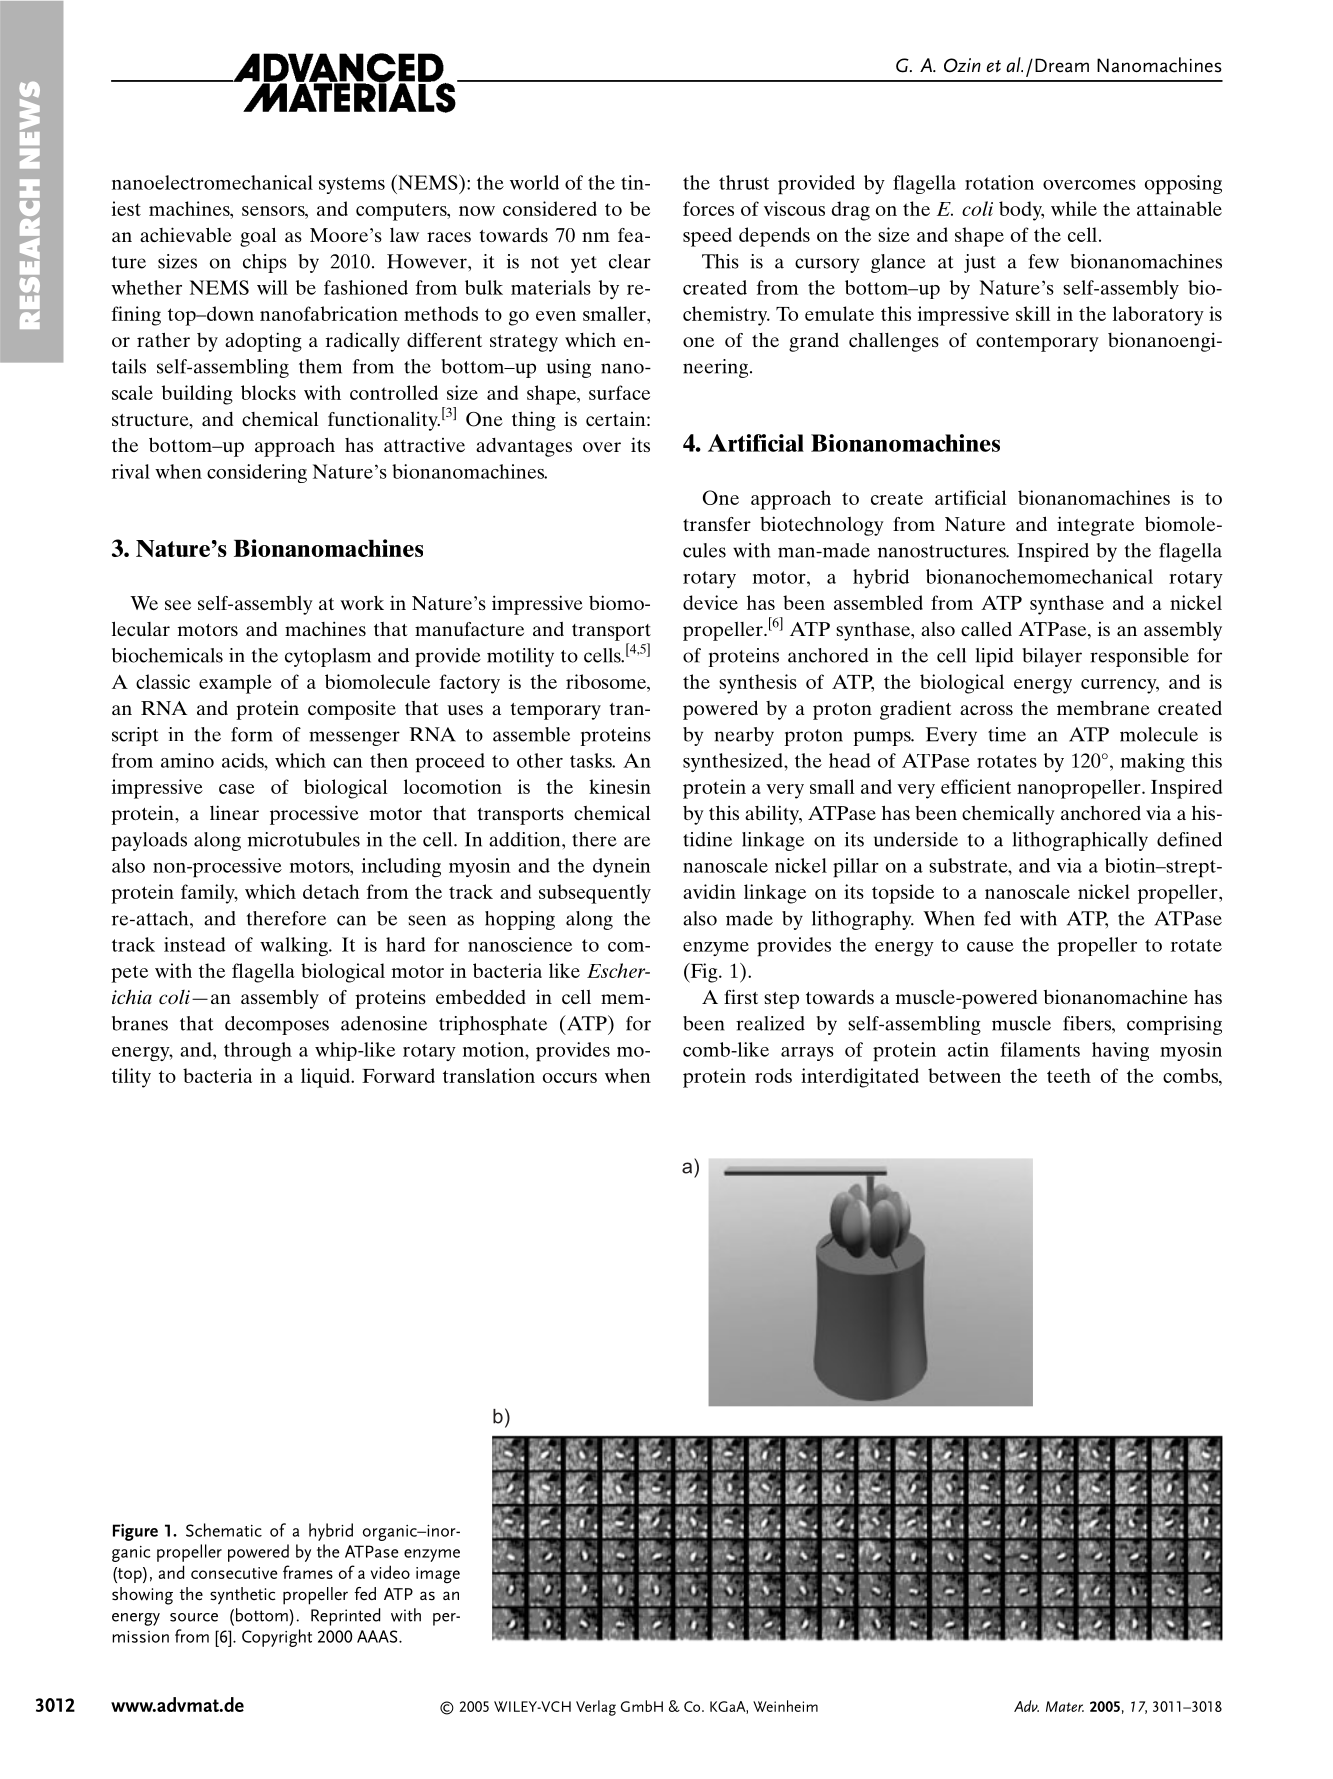 The width and height of the page is (1333, 1779). Describe the element at coordinates (1069, 1075) in the page. I see `teeth` at that location.
